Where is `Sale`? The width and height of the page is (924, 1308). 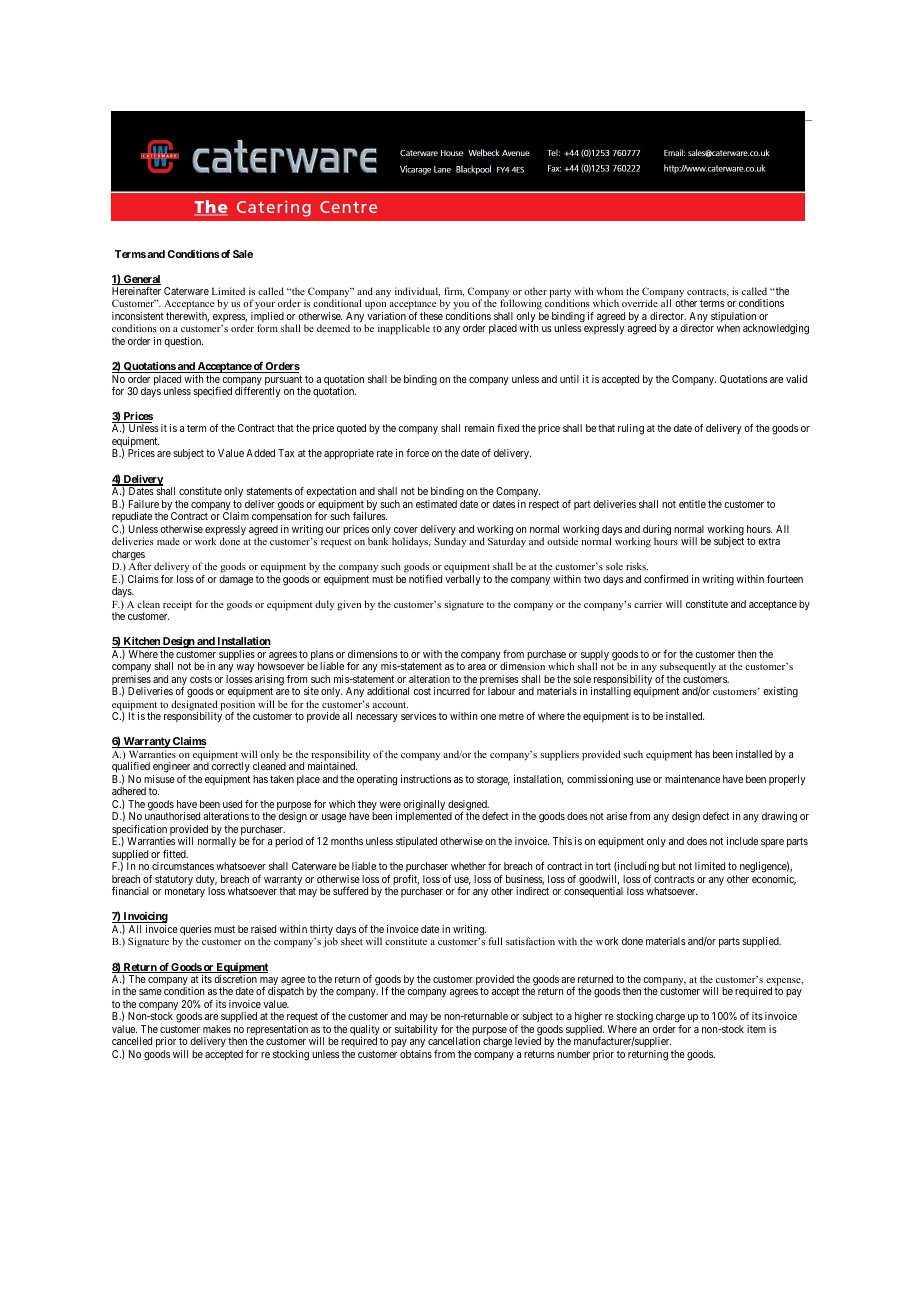
Sale is located at coordinates (243, 254).
